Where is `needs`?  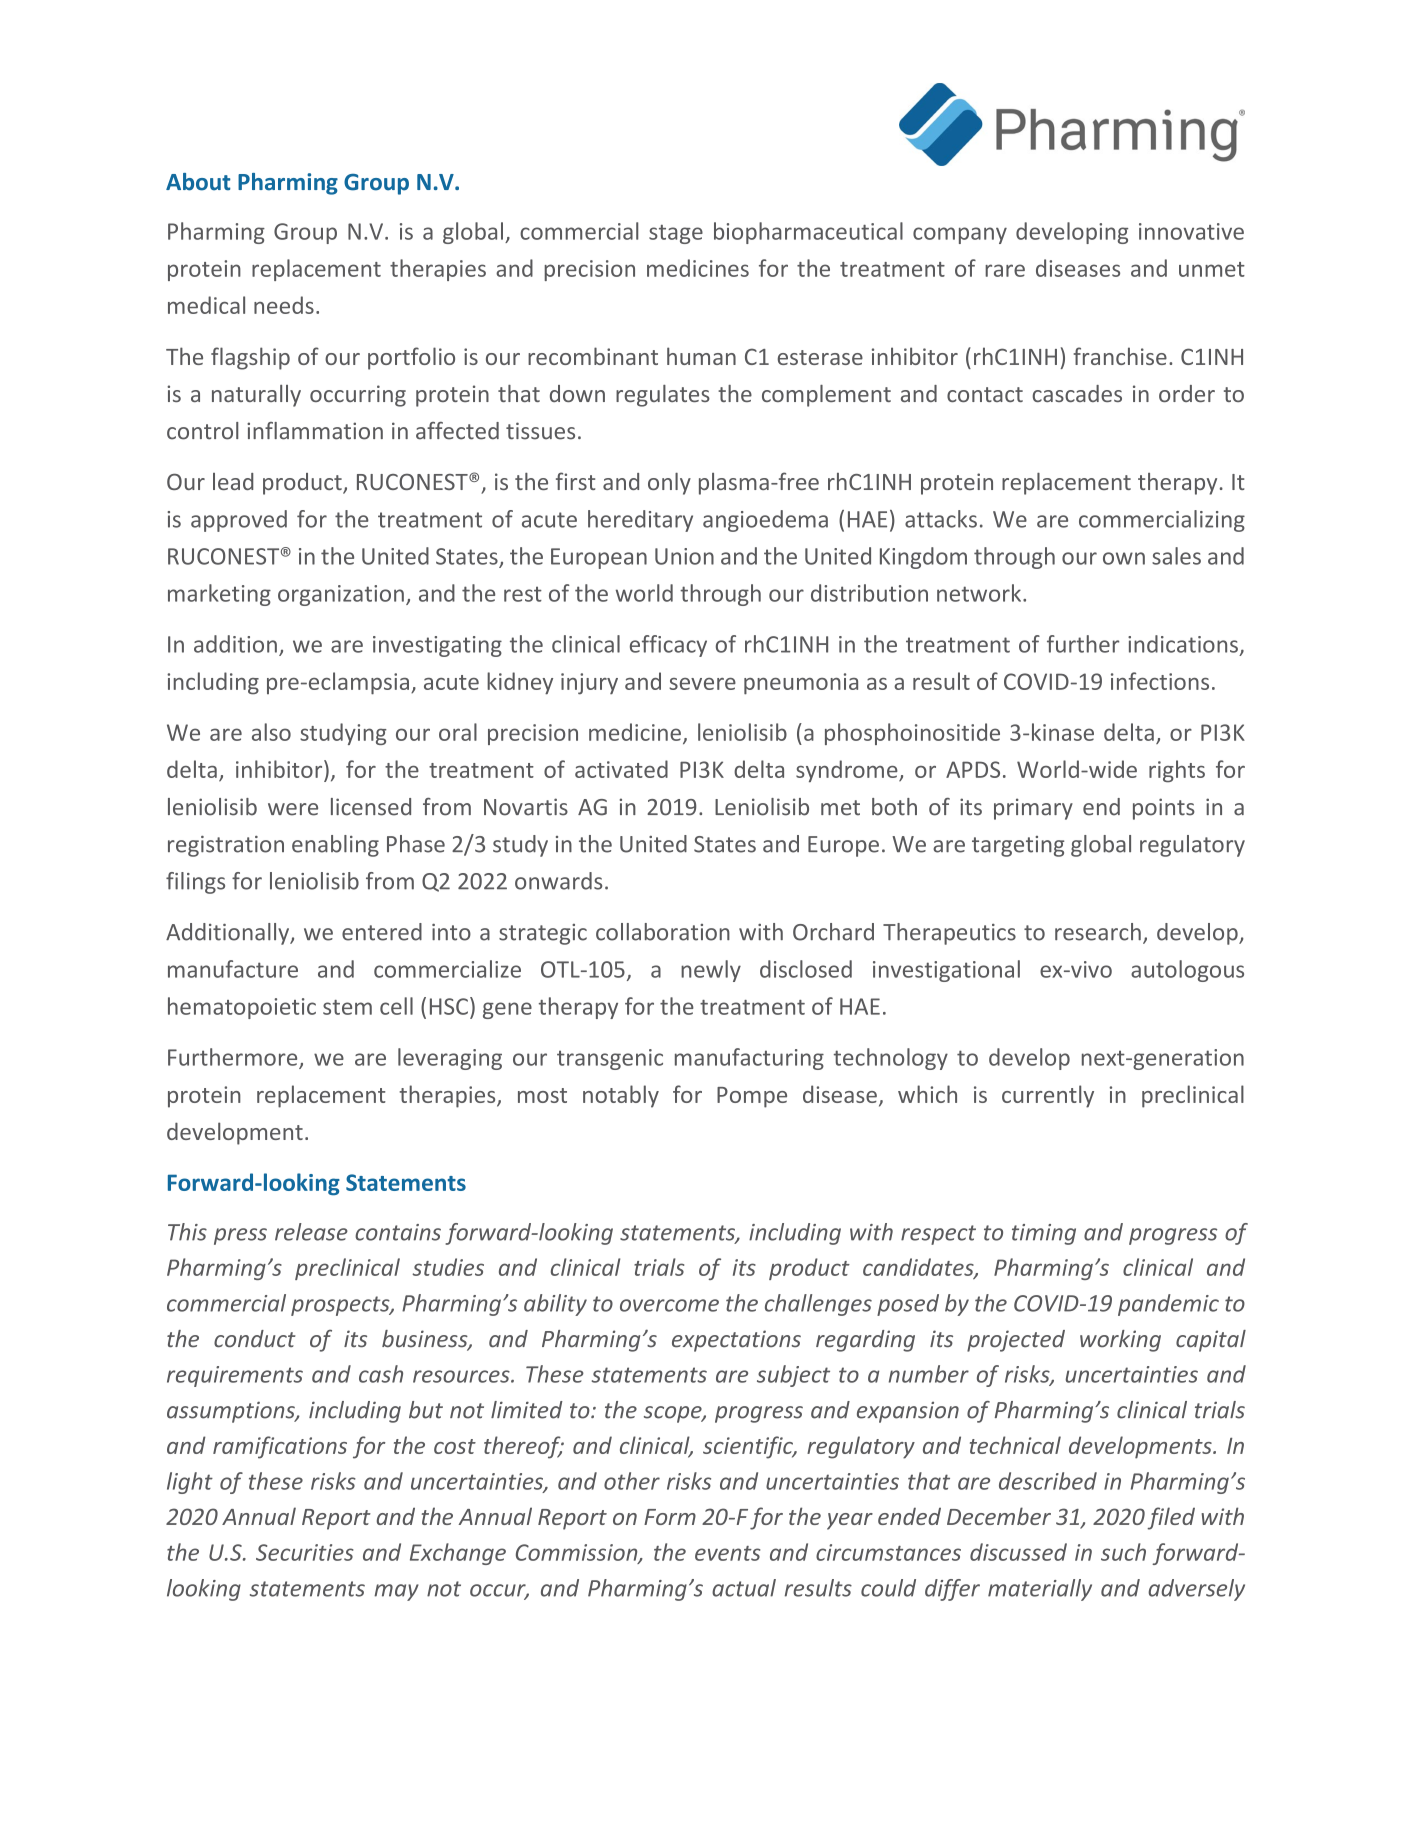
needs is located at coordinates (284, 305).
